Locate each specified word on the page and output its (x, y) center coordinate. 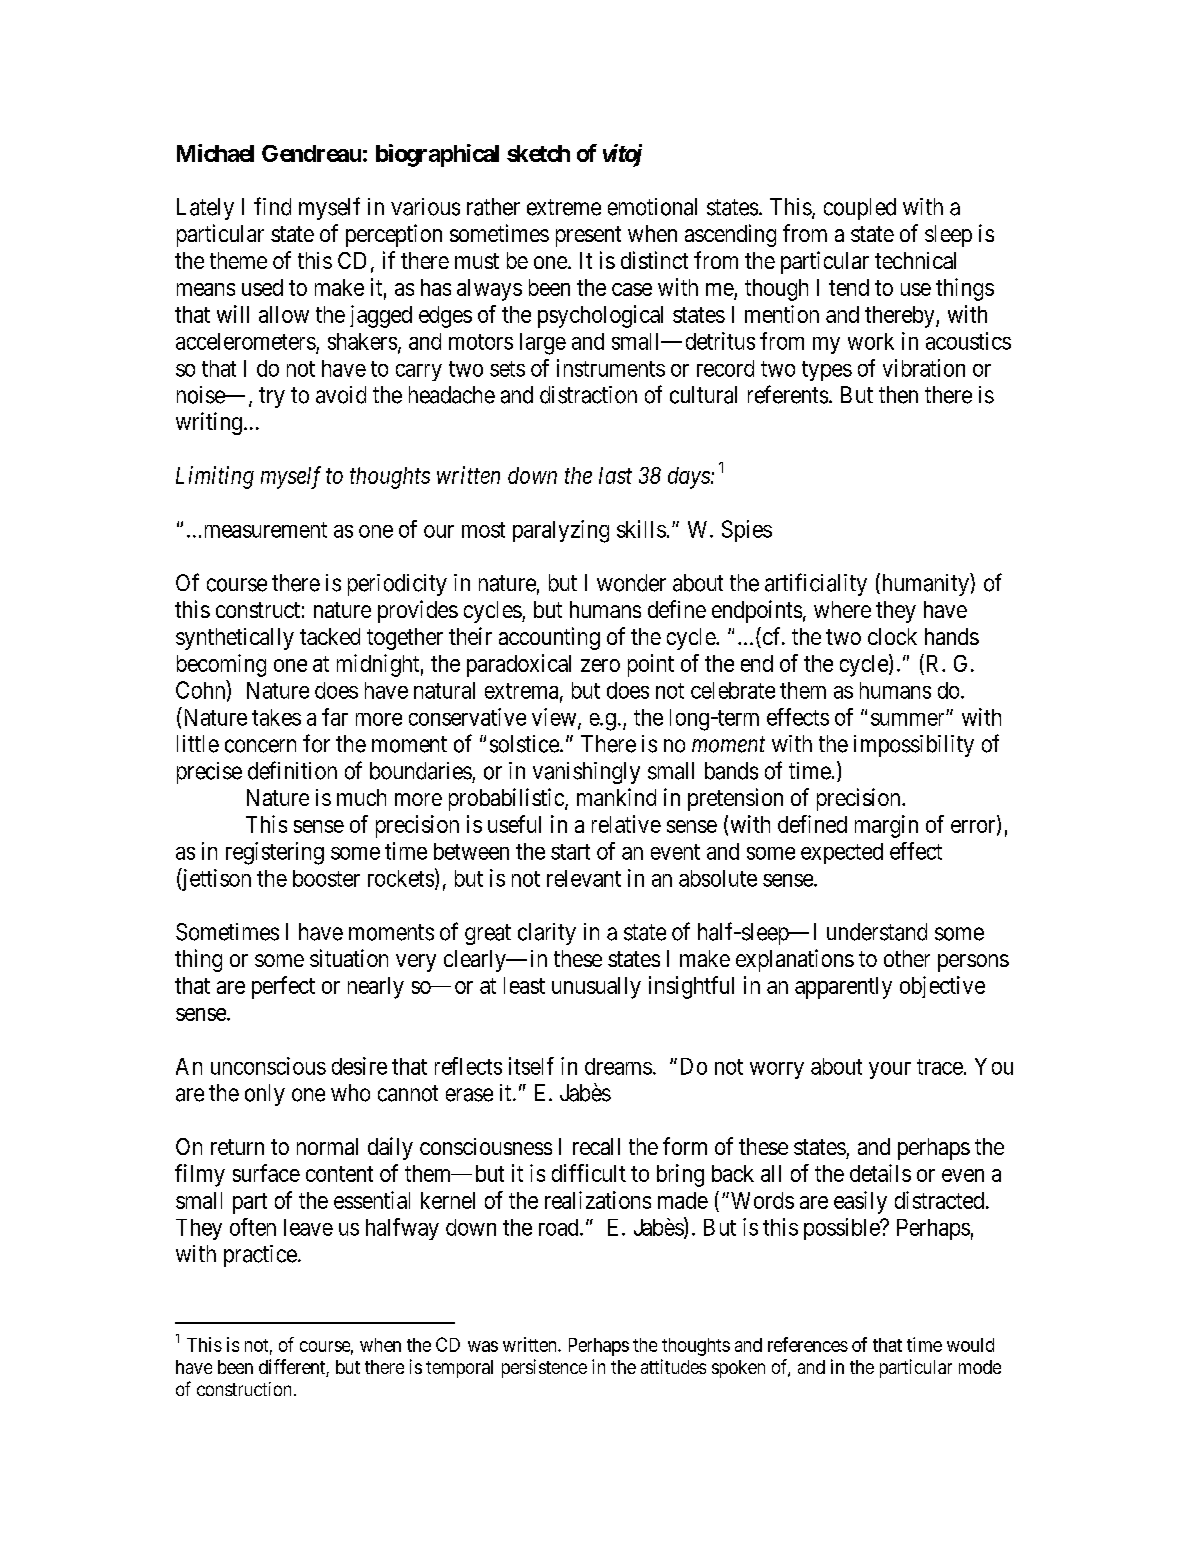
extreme (564, 207)
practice (260, 1256)
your (890, 1070)
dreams (618, 1066)
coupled (860, 209)
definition (292, 770)
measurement (266, 530)
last (615, 475)
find (272, 206)
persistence (544, 1368)
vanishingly (586, 773)
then (898, 395)
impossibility (914, 746)
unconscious (268, 1066)
